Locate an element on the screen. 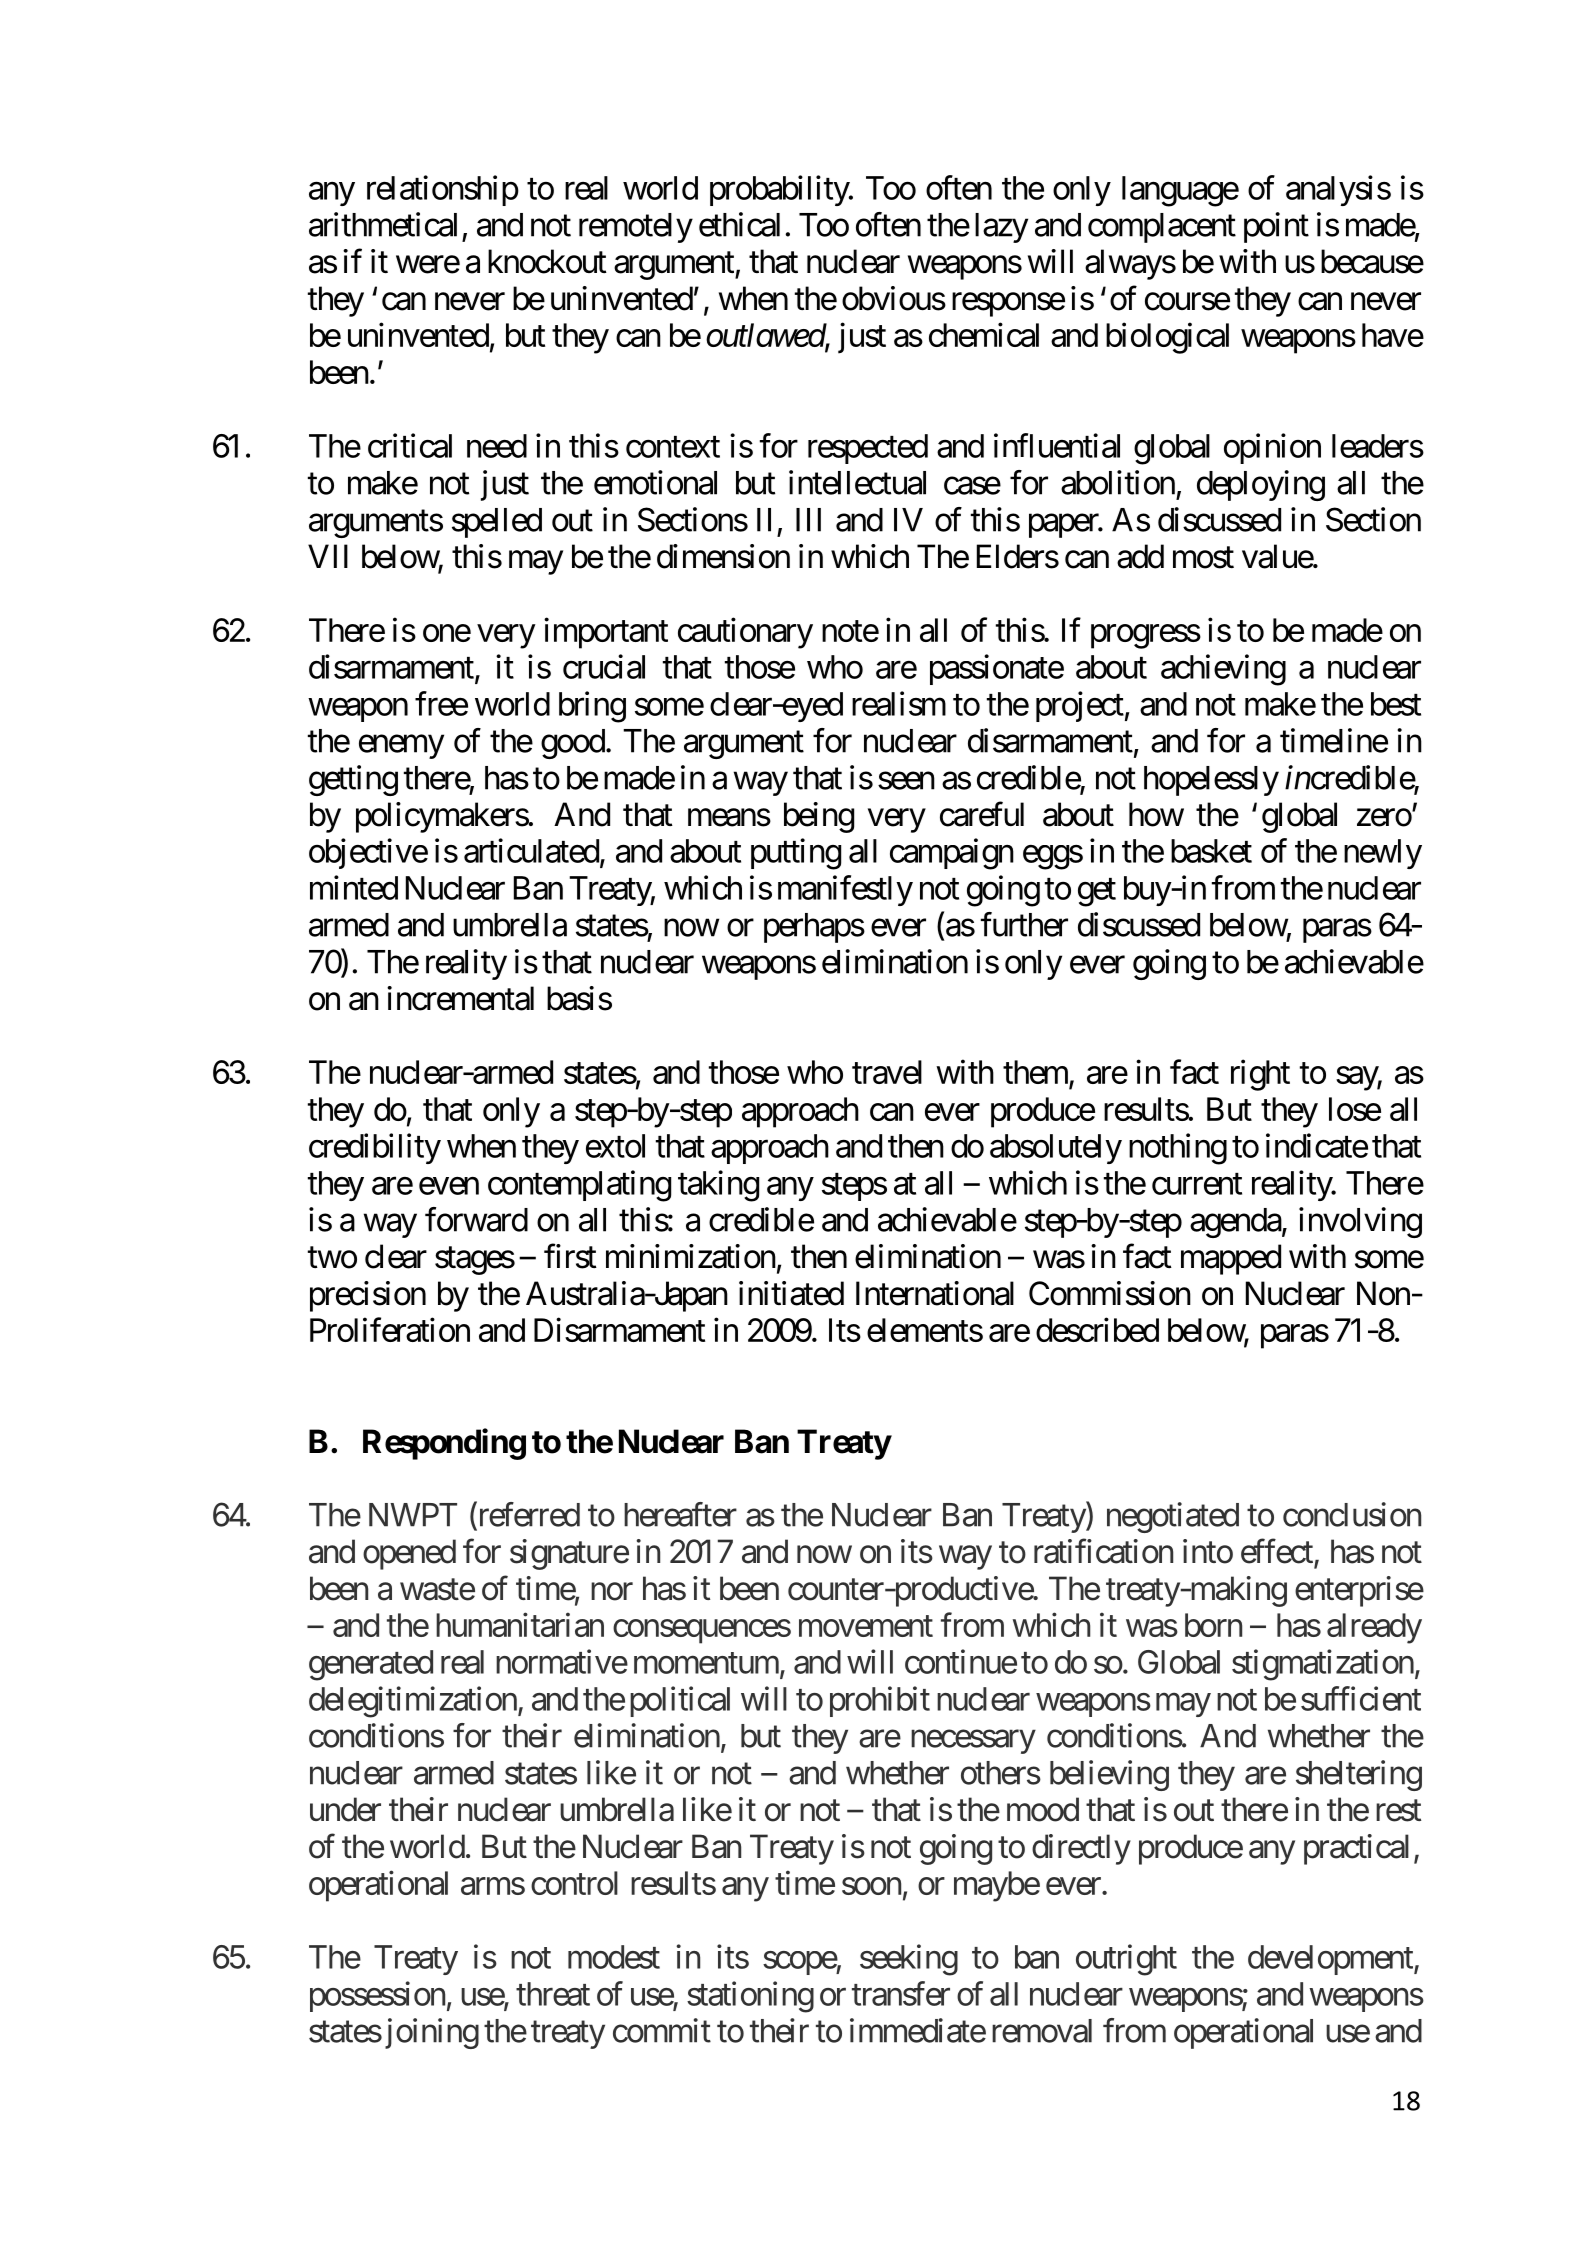  best is located at coordinates (1396, 704).
